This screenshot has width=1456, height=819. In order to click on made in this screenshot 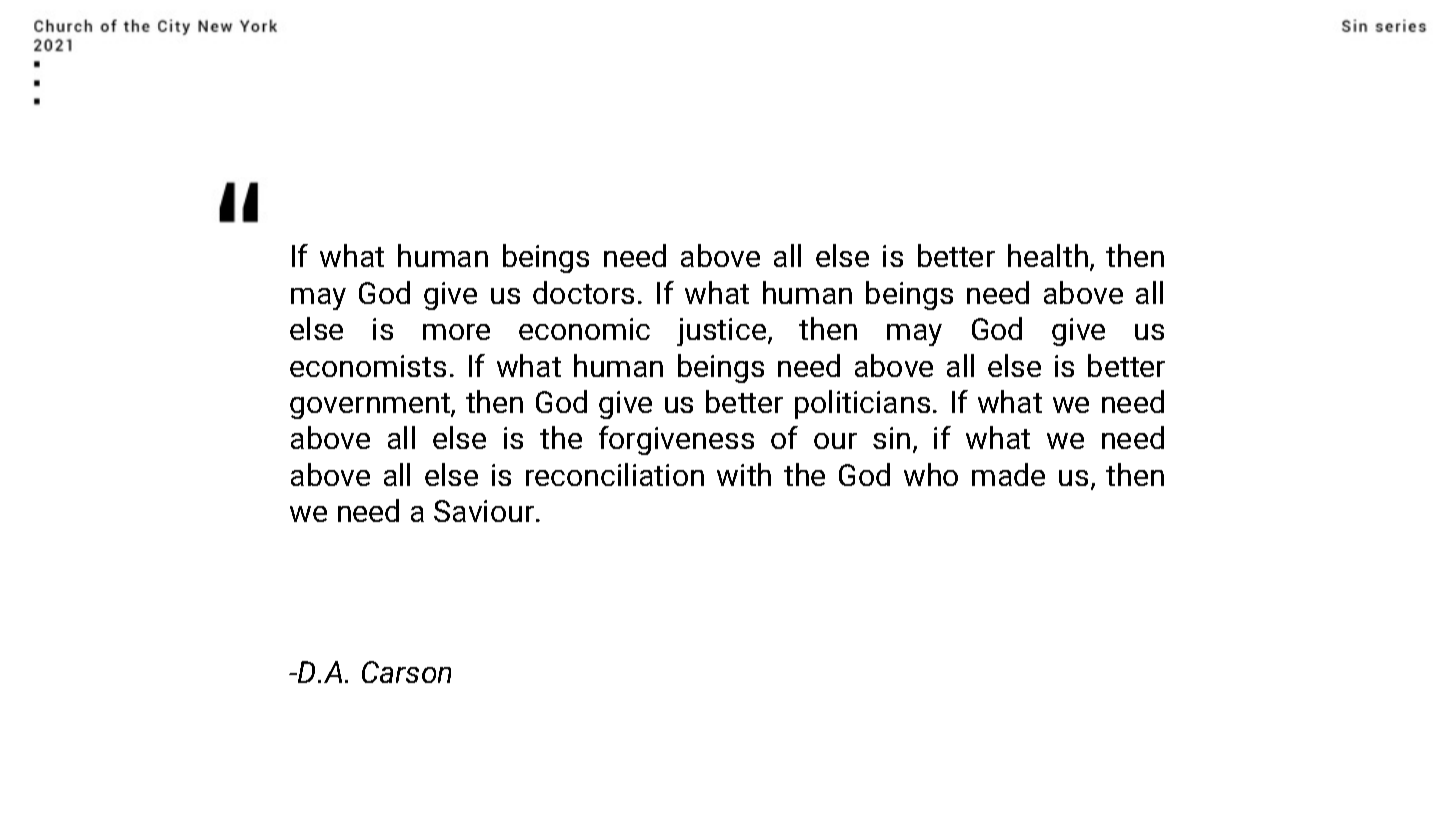, I will do `click(1008, 474)`.
